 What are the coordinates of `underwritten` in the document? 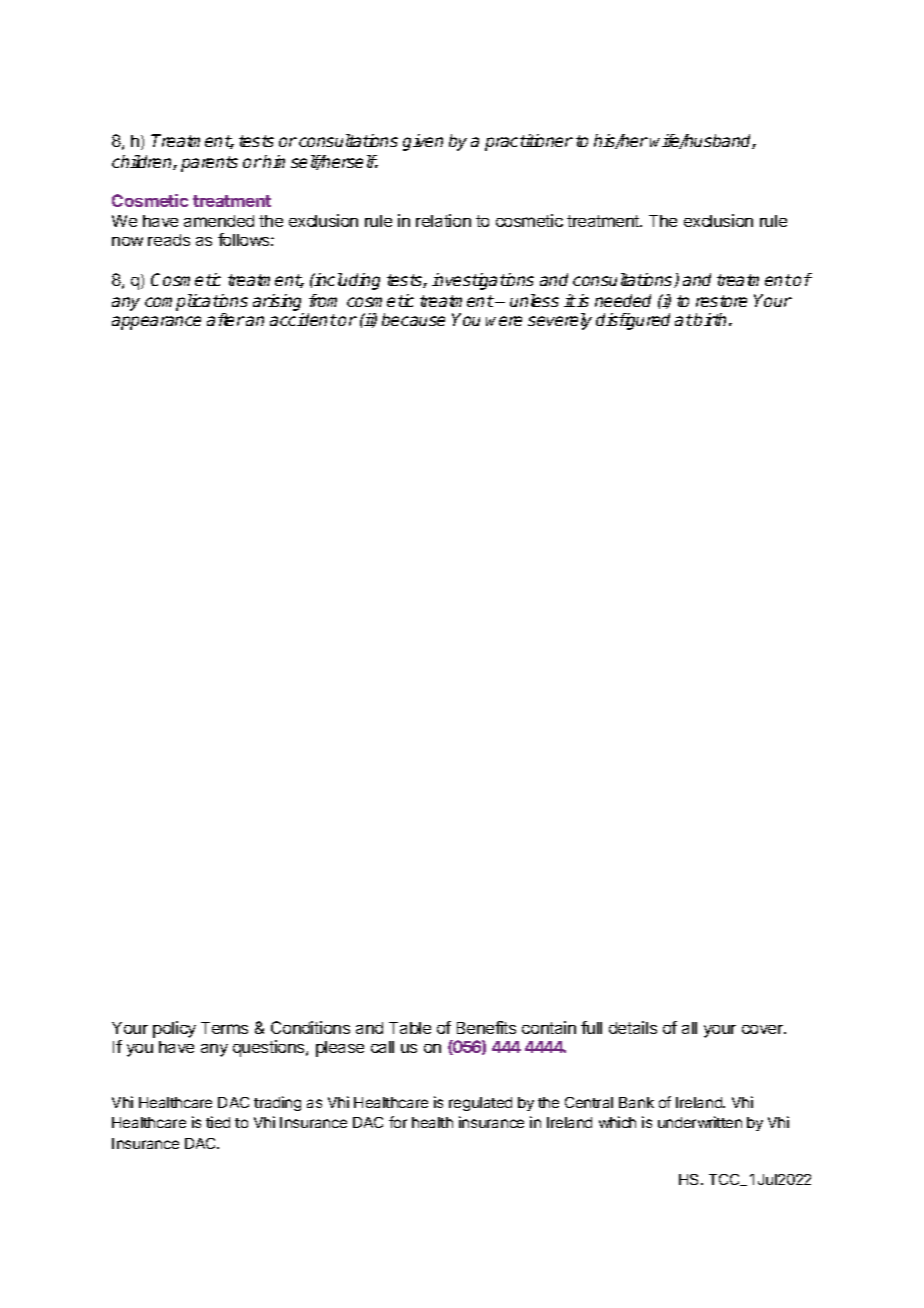 It's located at (700, 1122).
